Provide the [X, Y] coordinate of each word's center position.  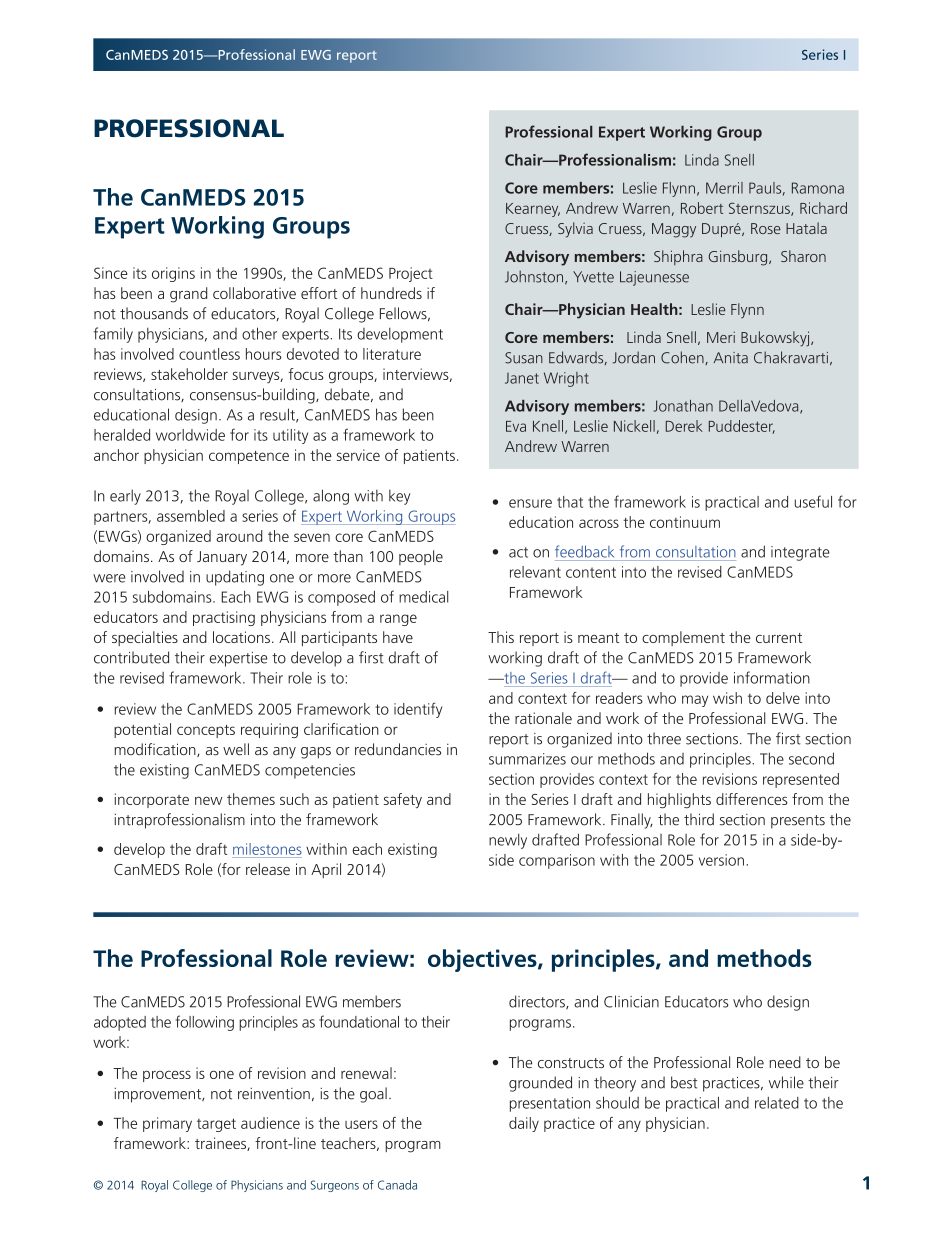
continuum [685, 522]
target [216, 1125]
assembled [191, 516]
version [721, 860]
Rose [766, 228]
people [421, 557]
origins [173, 274]
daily [524, 1124]
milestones [267, 849]
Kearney [533, 210]
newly [508, 841]
